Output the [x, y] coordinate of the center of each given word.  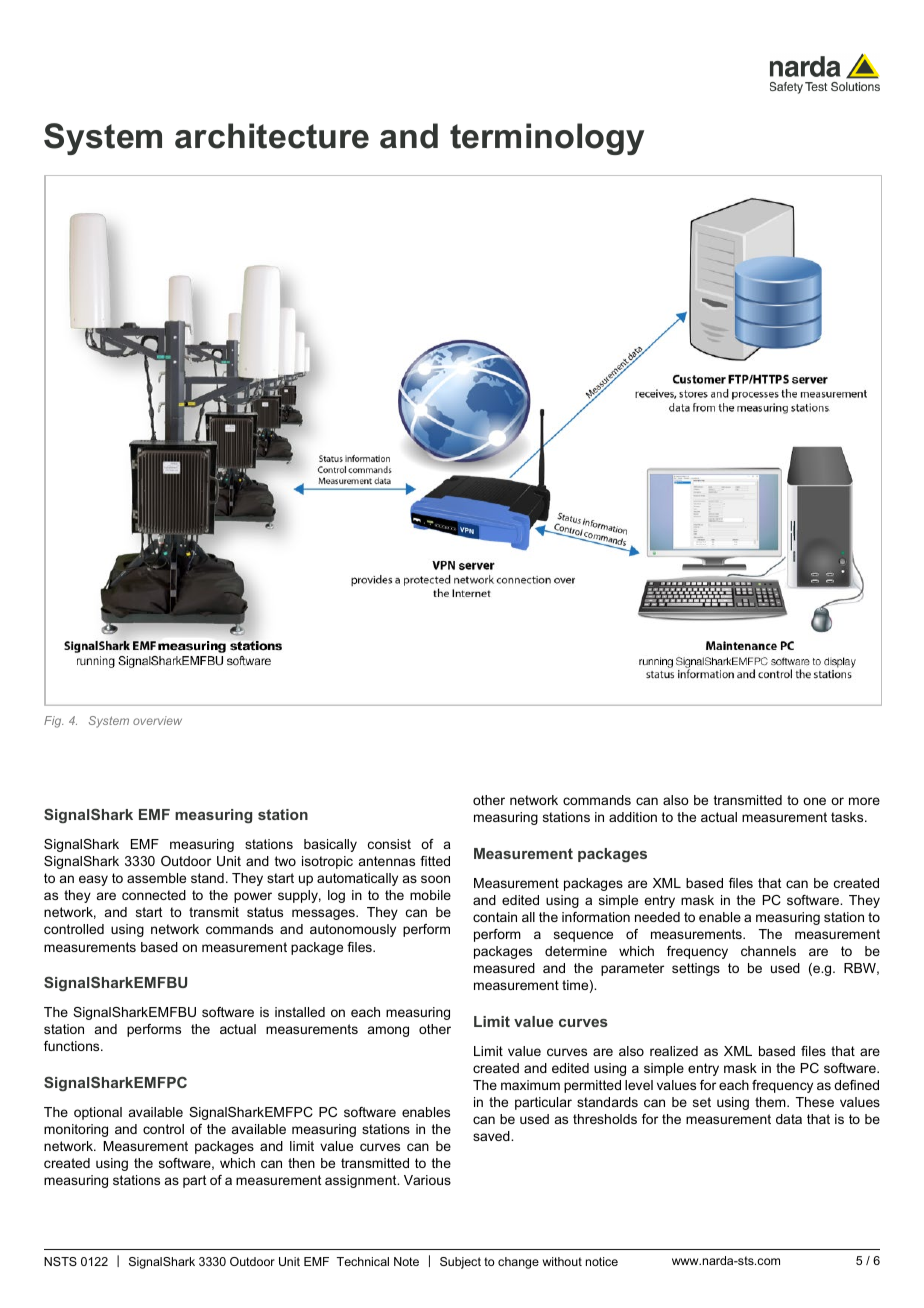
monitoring [76, 1130]
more [864, 801]
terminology [547, 139]
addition [633, 817]
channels [768, 951]
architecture [272, 136]
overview [157, 720]
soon [435, 879]
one [814, 801]
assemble [156, 878]
